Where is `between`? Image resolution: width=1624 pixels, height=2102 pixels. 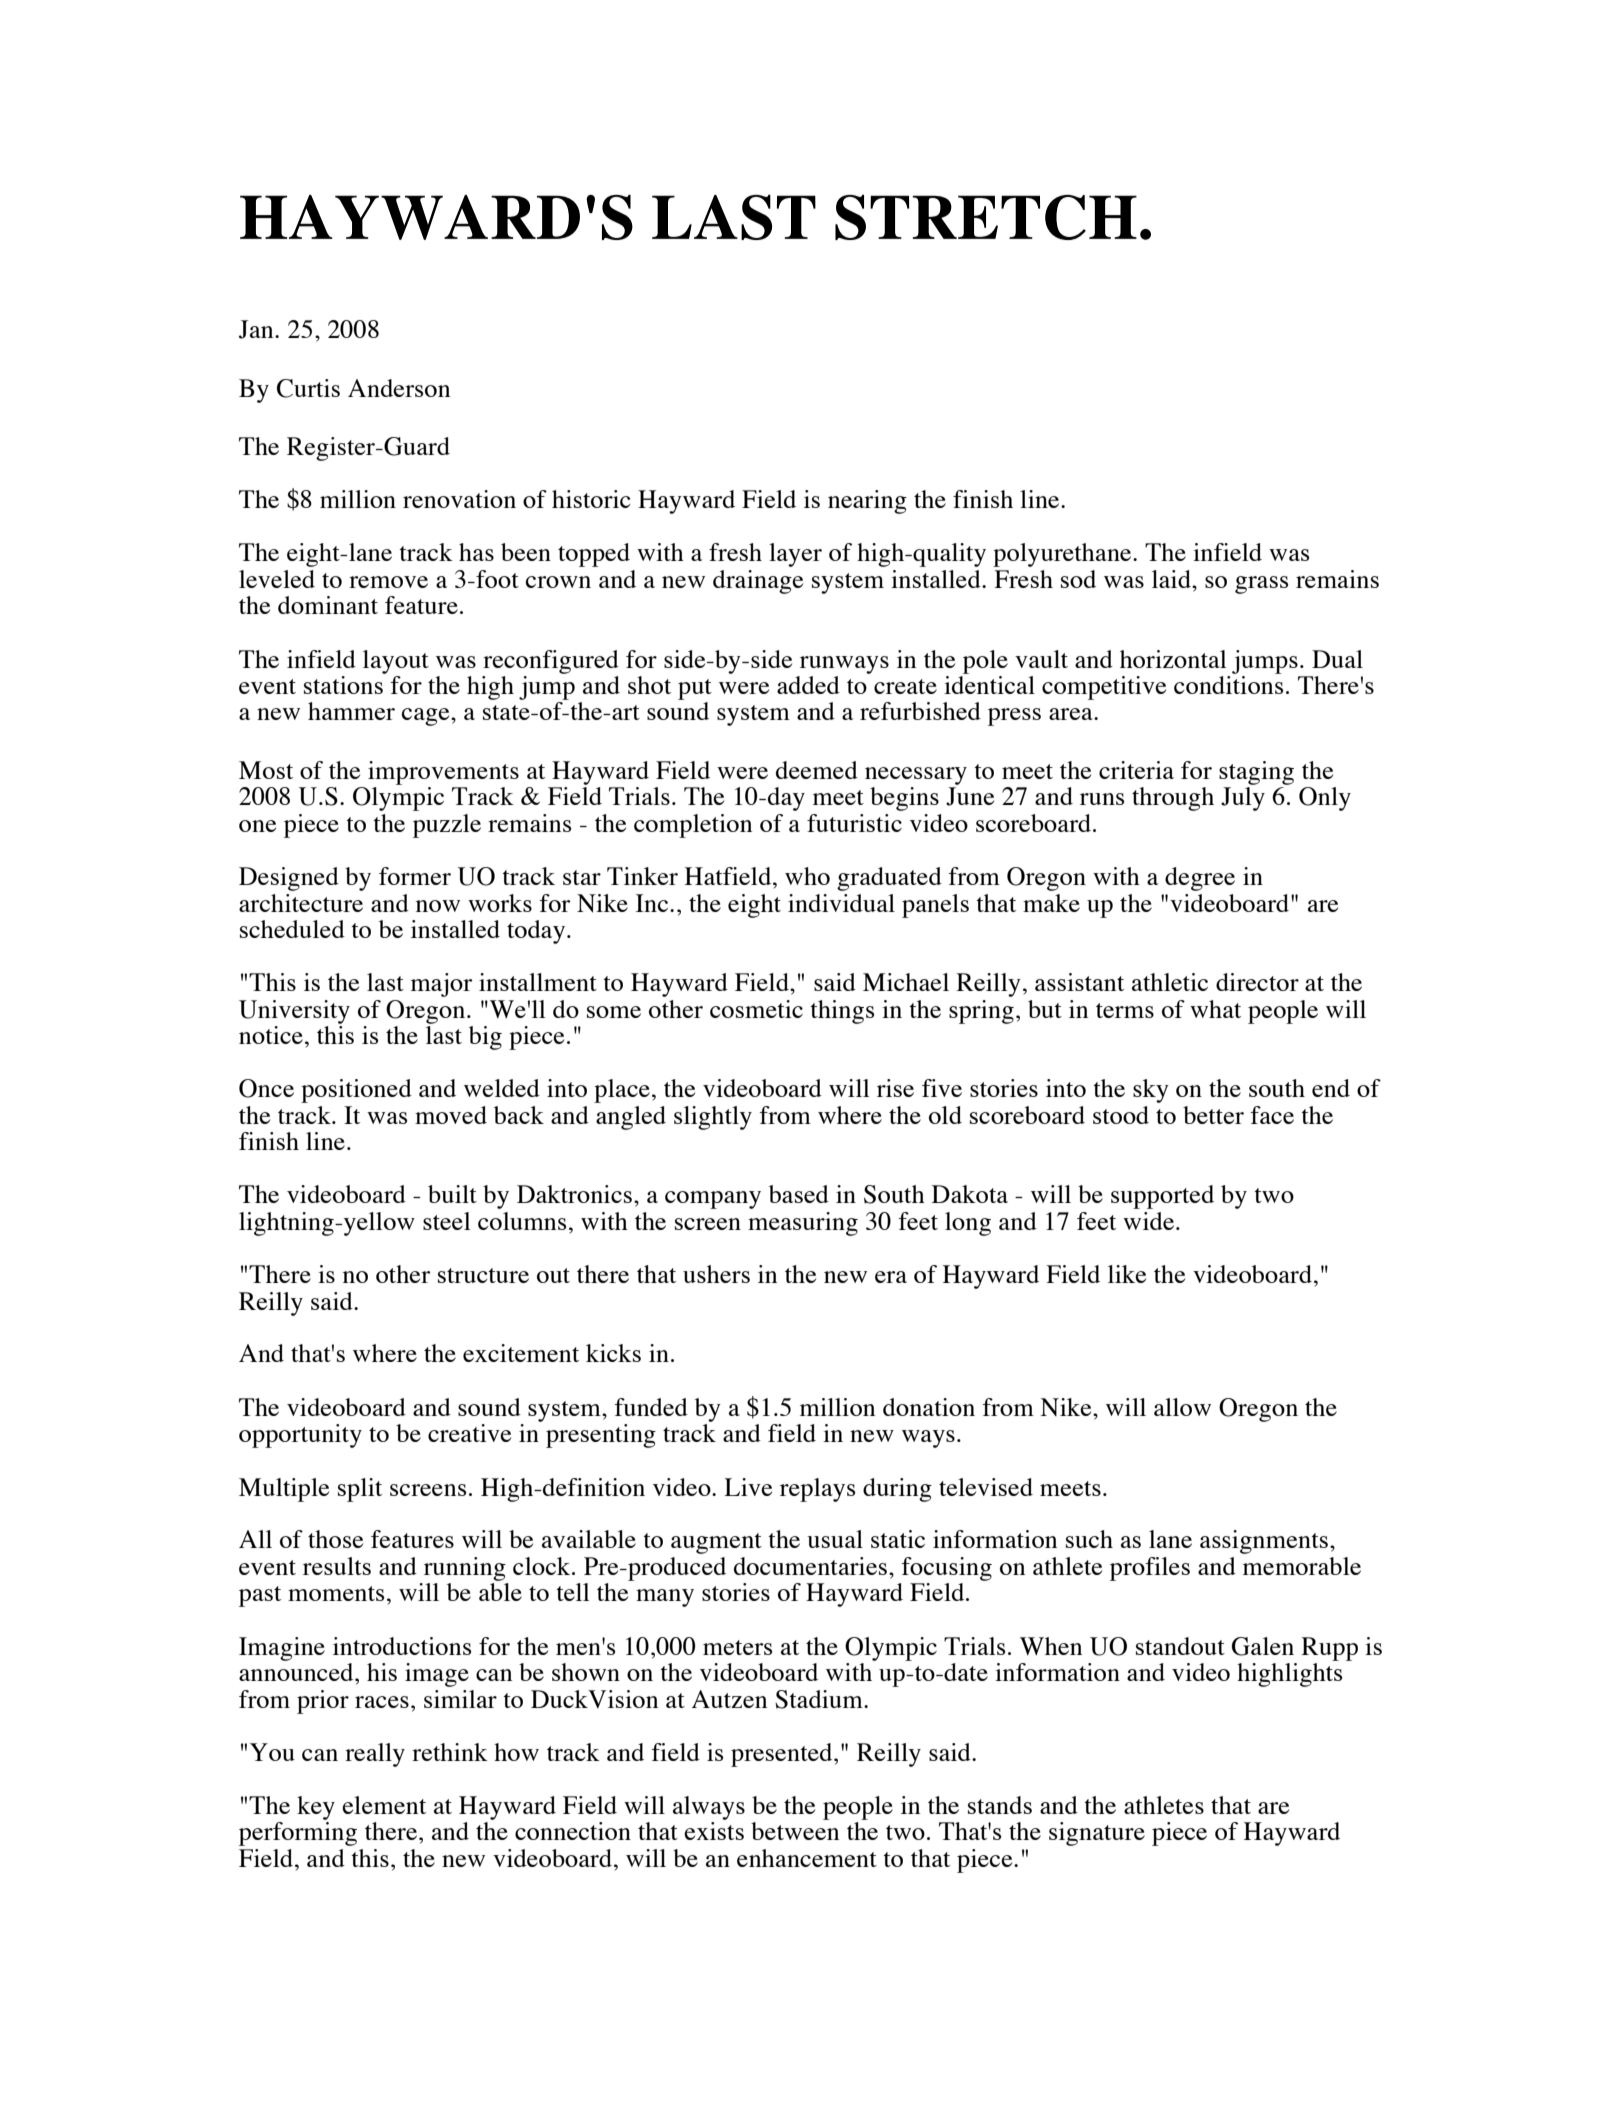
between is located at coordinates (795, 1831).
